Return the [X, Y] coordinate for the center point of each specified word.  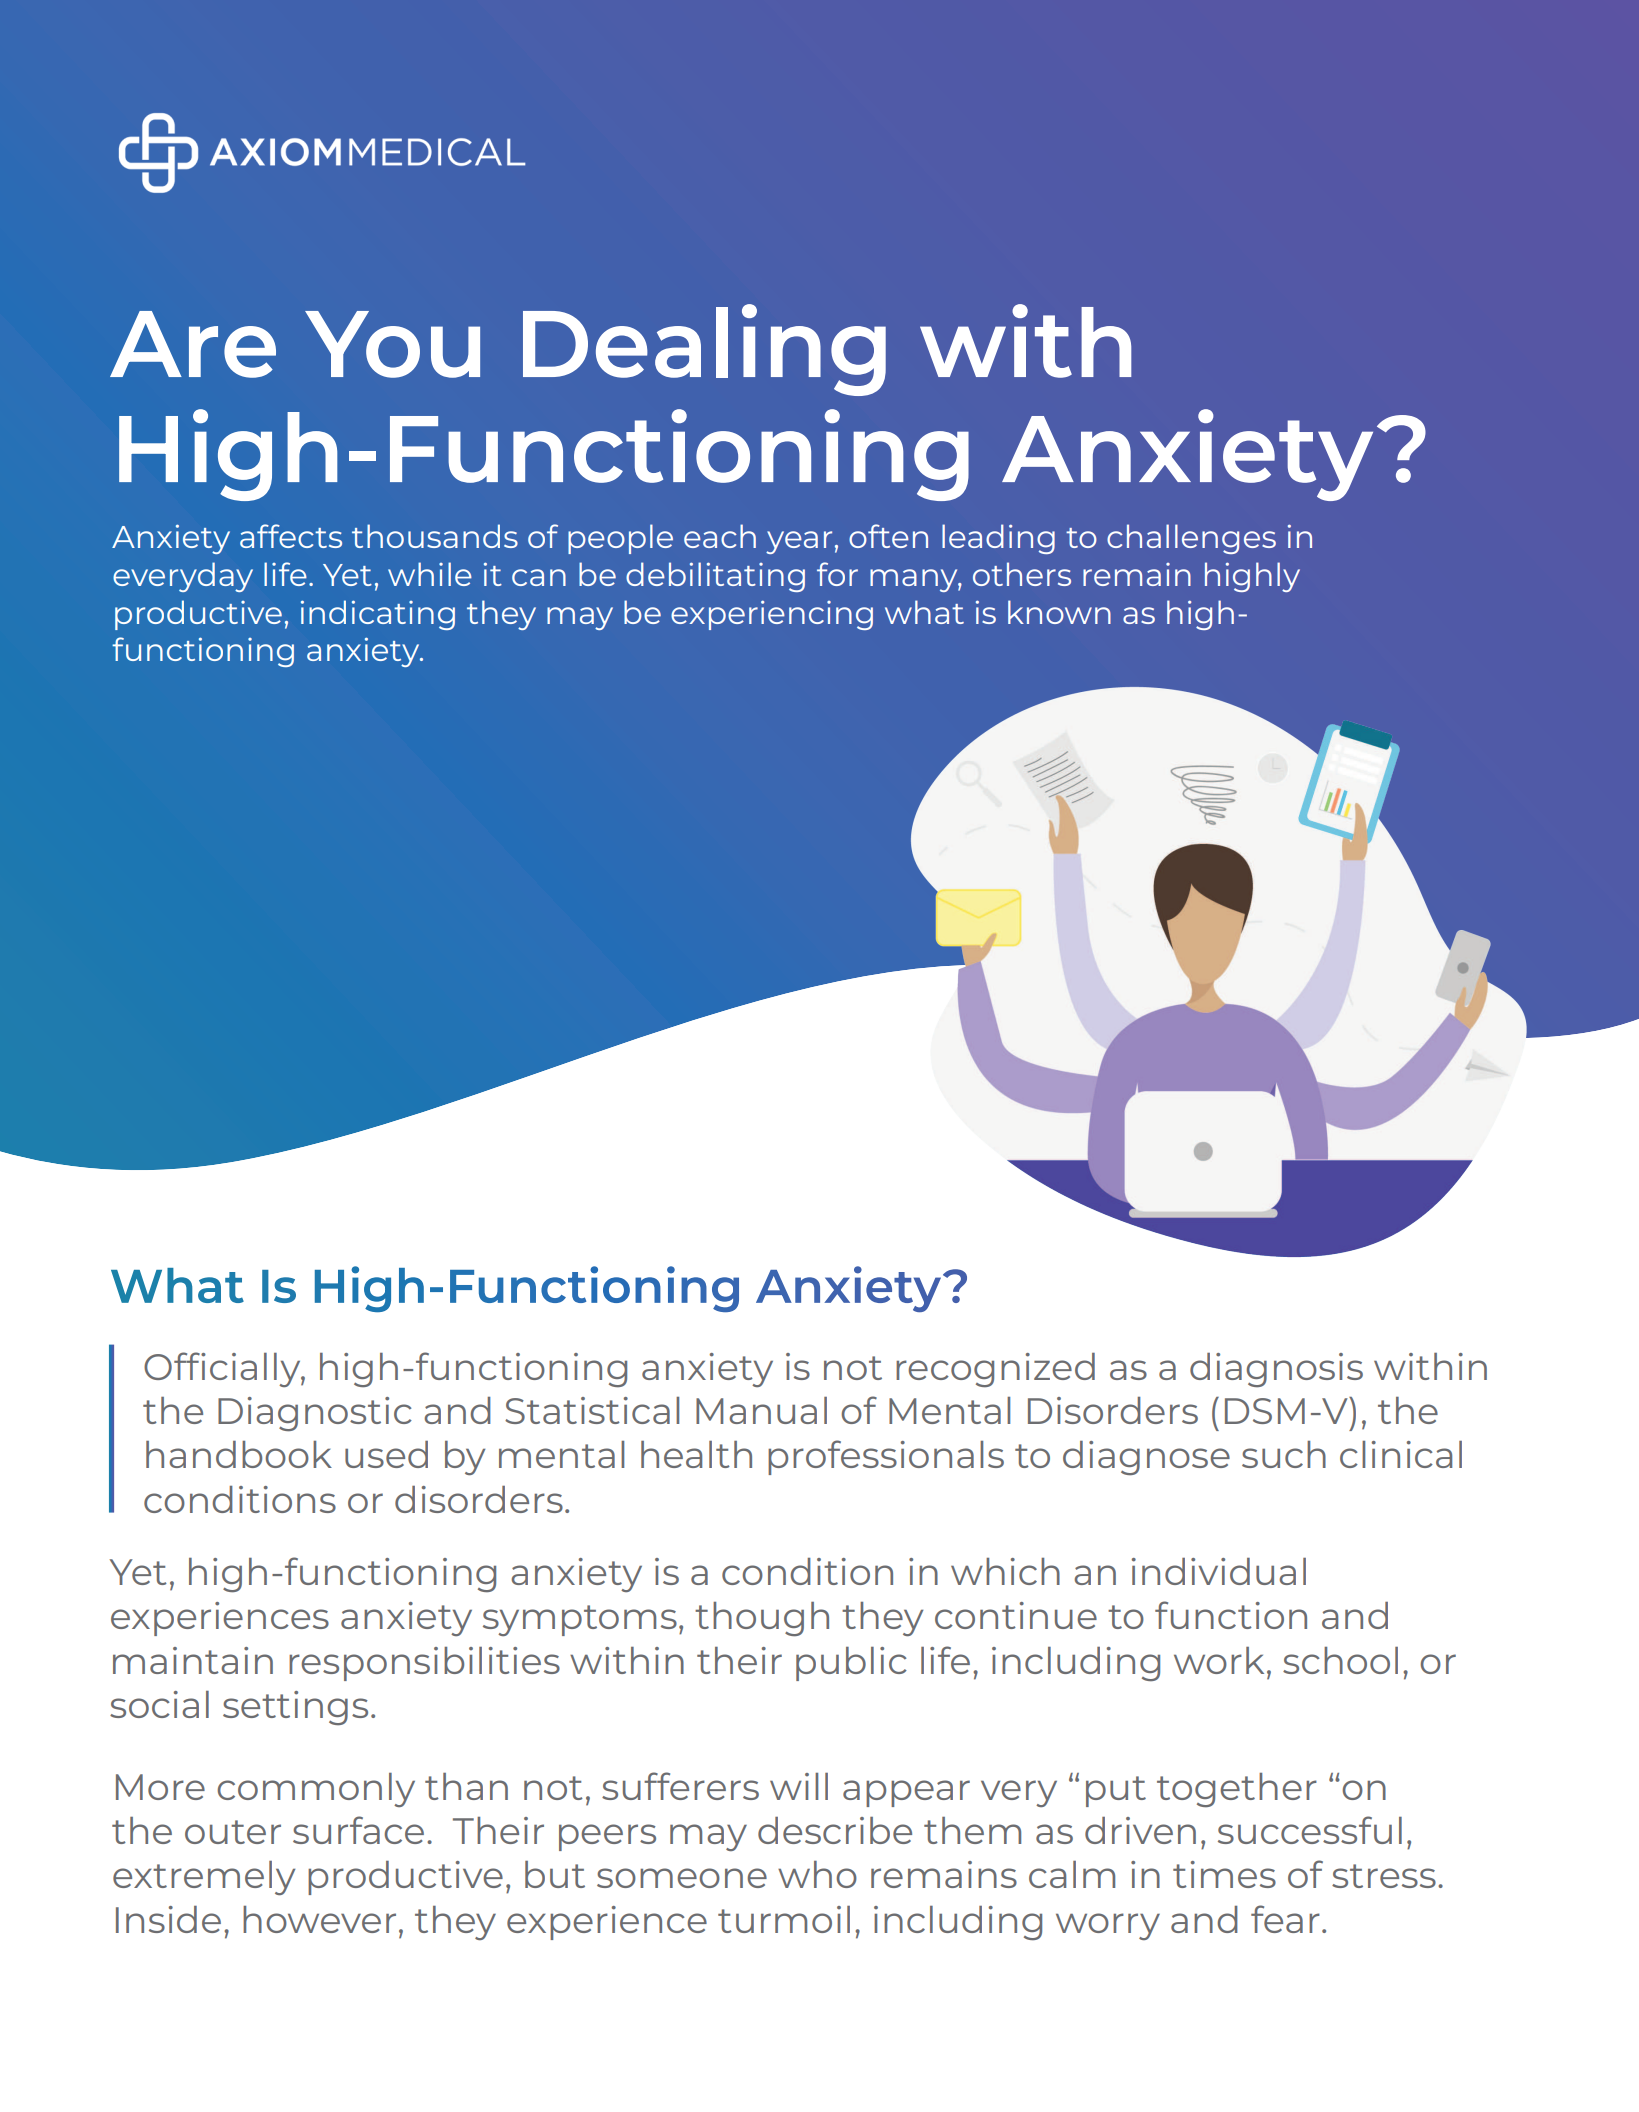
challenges [1191, 539]
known [1059, 612]
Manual [761, 1410]
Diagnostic [315, 1414]
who [817, 1874]
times [1224, 1874]
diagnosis [1276, 1370]
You [392, 344]
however [319, 1919]
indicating [378, 615]
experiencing [772, 615]
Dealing [704, 350]
